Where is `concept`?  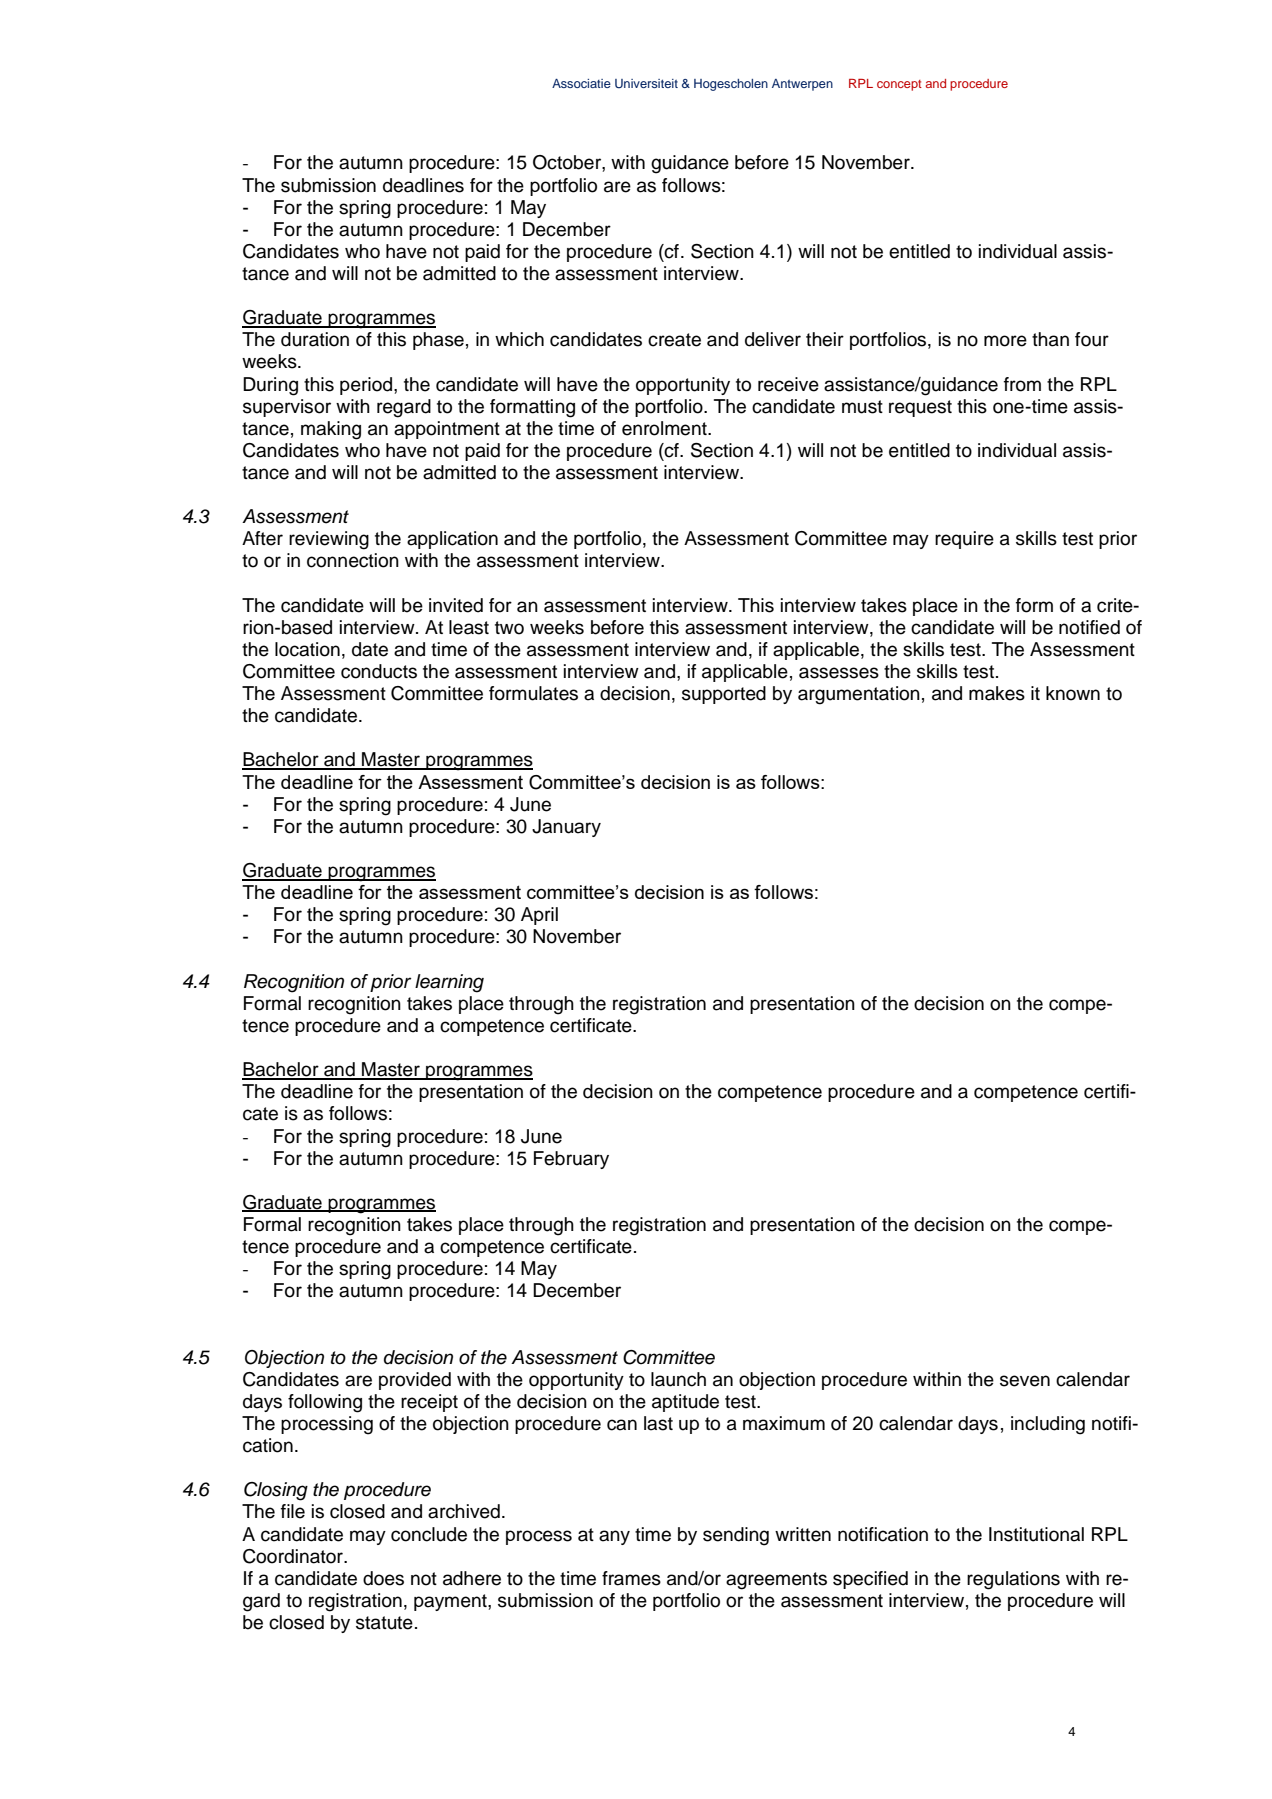 concept is located at coordinates (899, 85).
